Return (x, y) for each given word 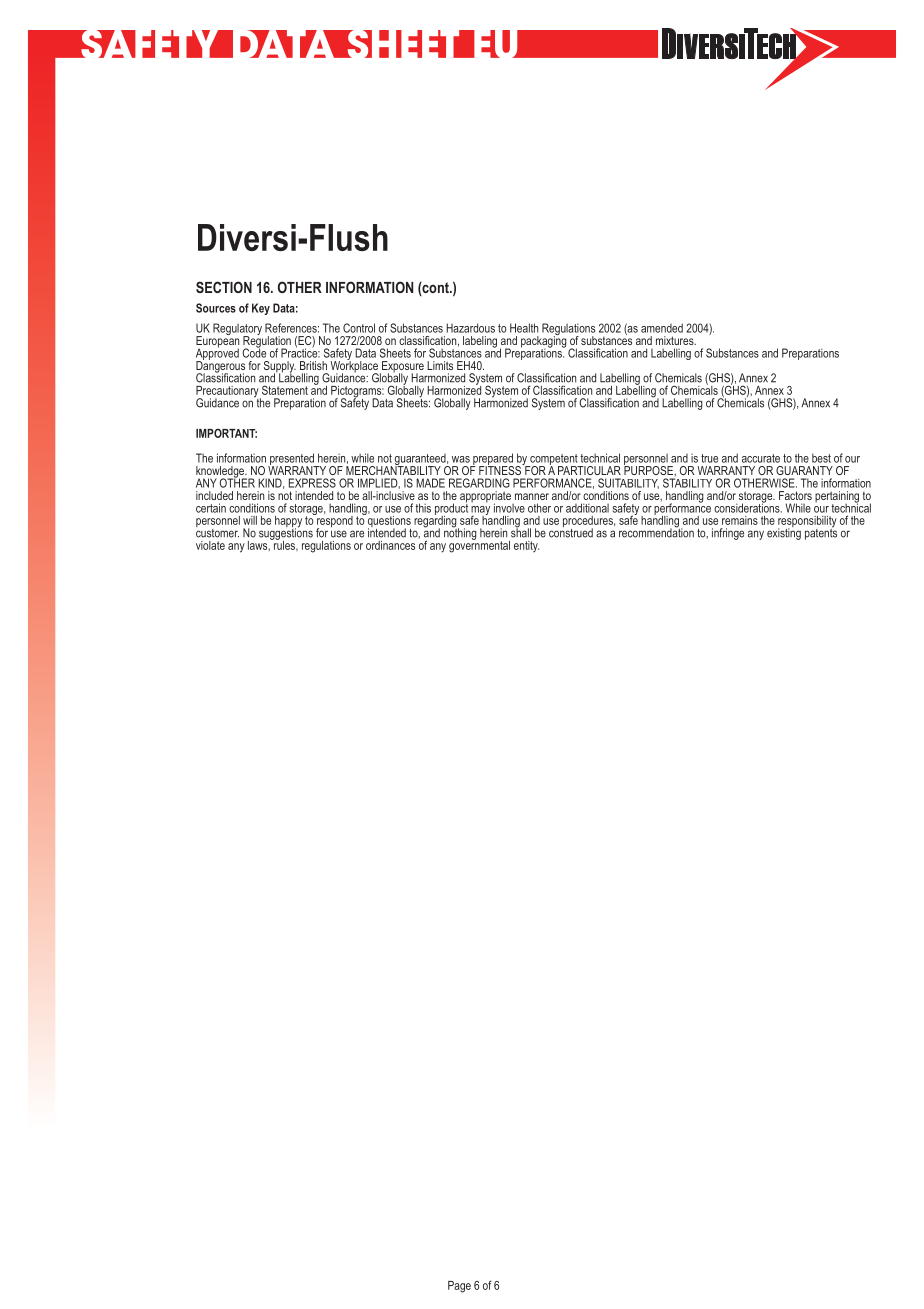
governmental (479, 545)
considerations (748, 507)
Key (261, 309)
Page (459, 1287)
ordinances (390, 545)
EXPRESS (312, 483)
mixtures (676, 340)
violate (210, 545)
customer (217, 532)
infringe (728, 534)
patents (821, 533)
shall (521, 532)
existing (784, 533)
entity (526, 546)
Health (524, 328)
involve (509, 508)
